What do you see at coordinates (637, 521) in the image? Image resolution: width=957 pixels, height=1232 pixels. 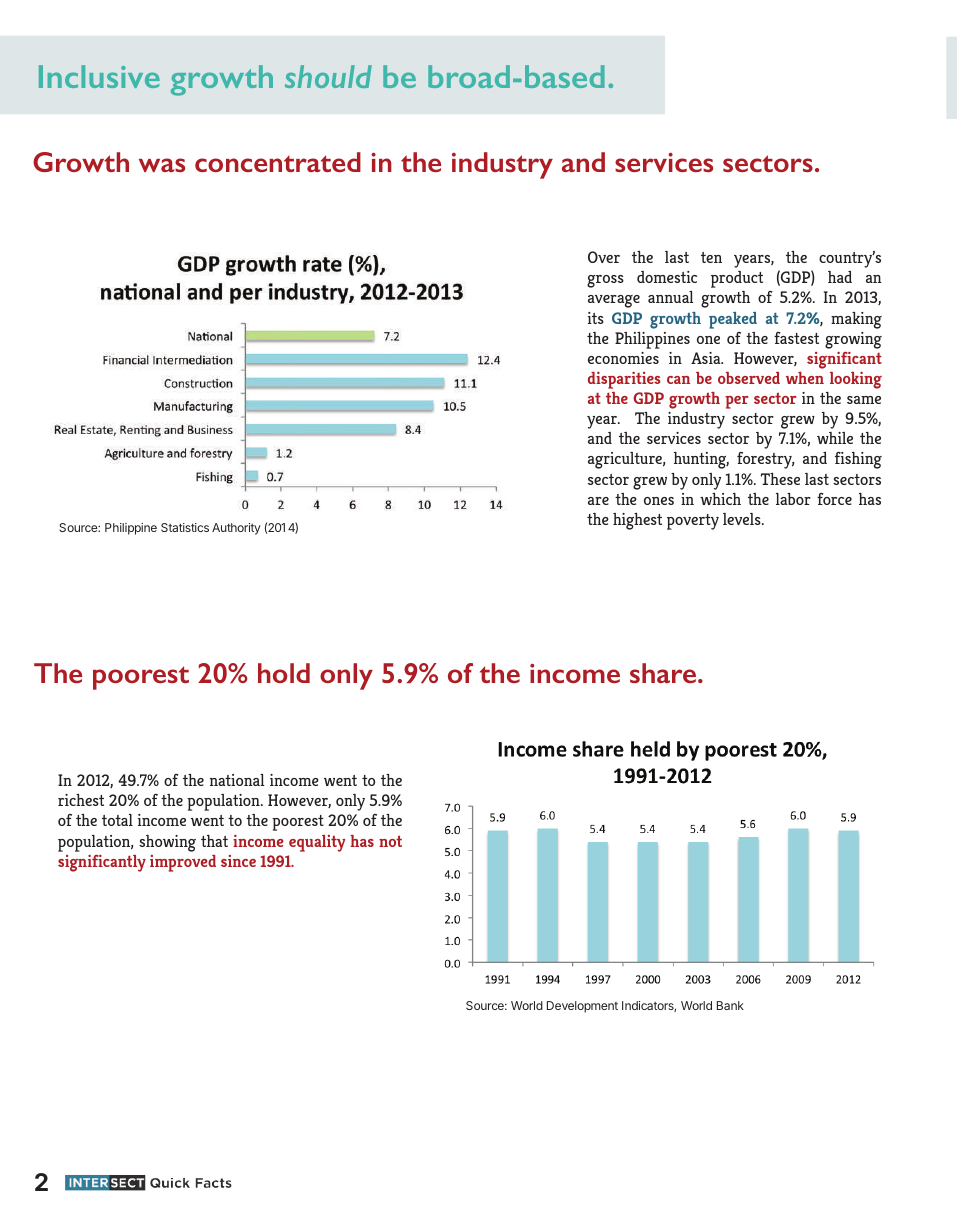 I see `highest` at bounding box center [637, 521].
